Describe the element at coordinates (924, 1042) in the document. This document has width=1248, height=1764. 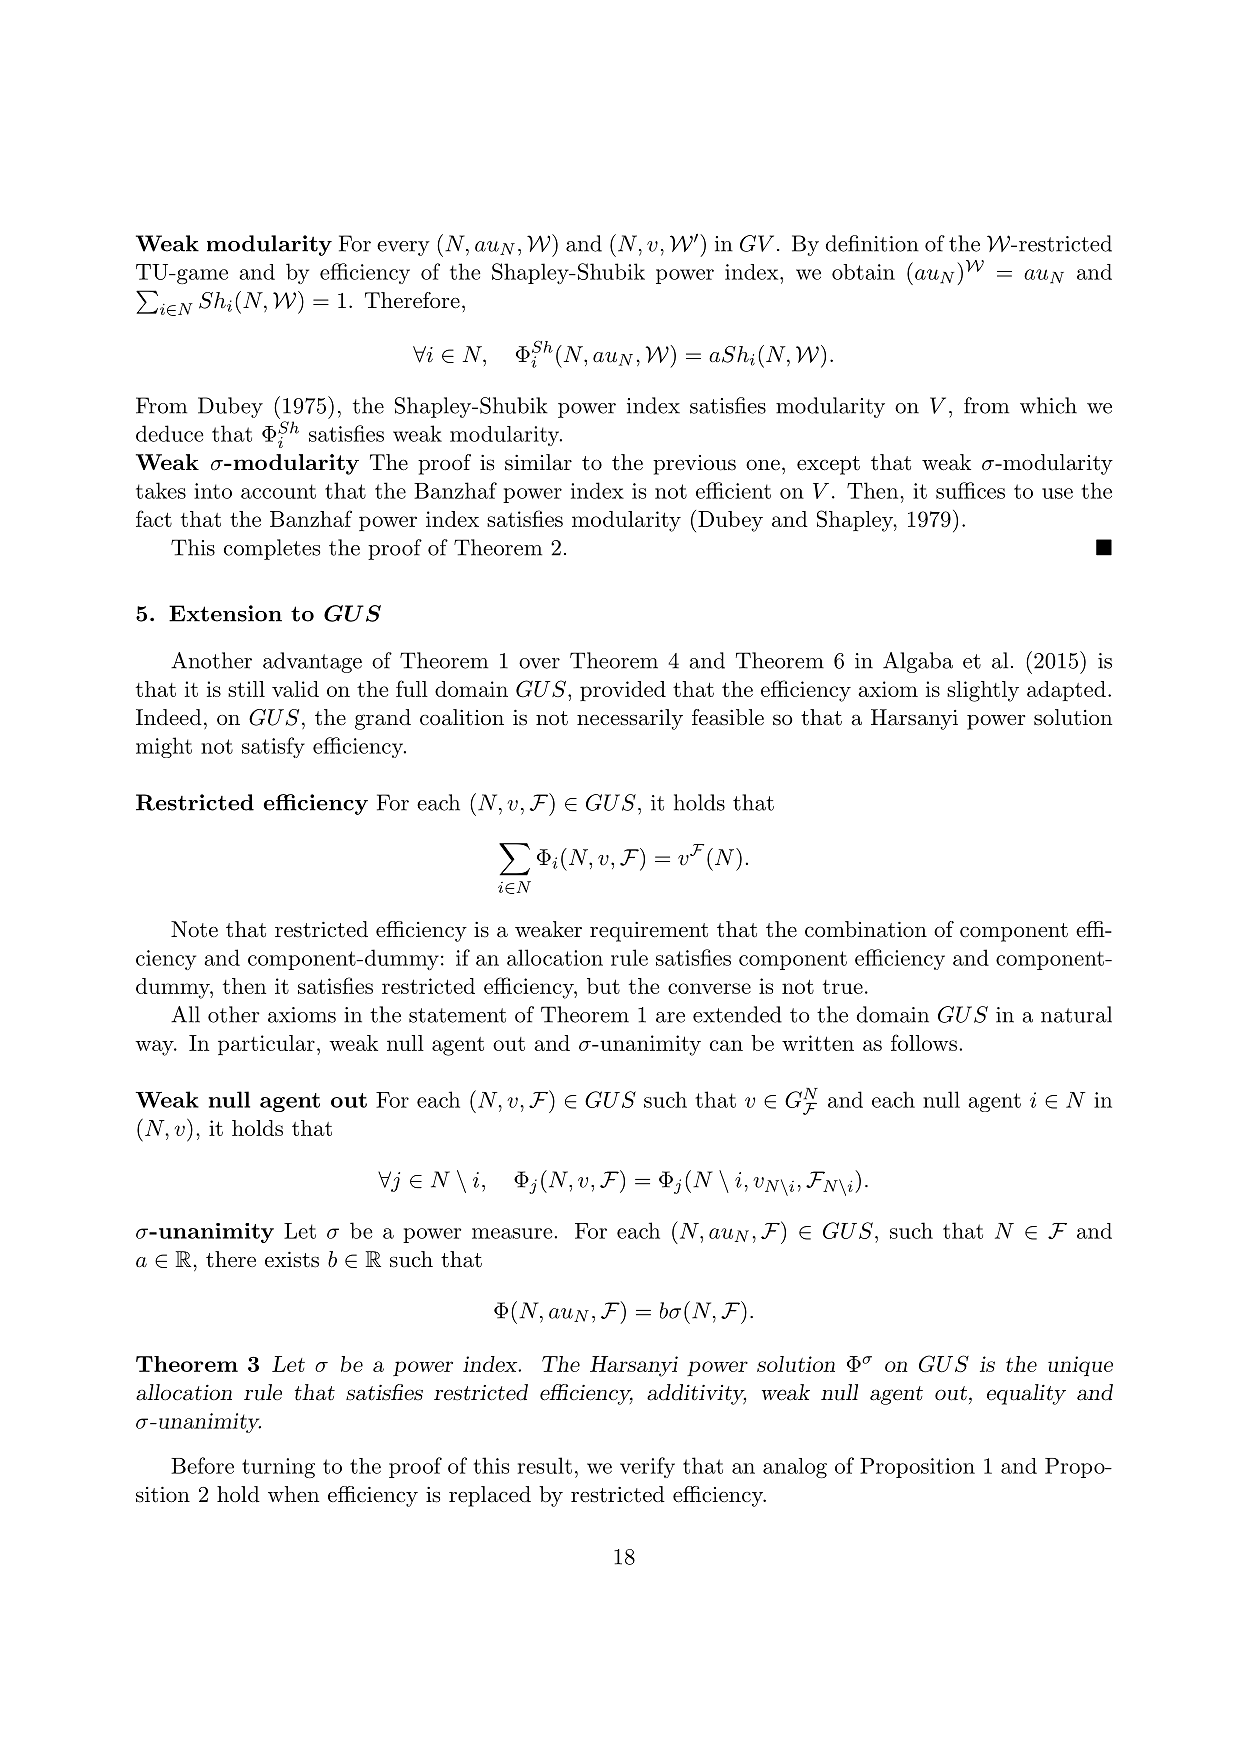
I see `follows` at that location.
